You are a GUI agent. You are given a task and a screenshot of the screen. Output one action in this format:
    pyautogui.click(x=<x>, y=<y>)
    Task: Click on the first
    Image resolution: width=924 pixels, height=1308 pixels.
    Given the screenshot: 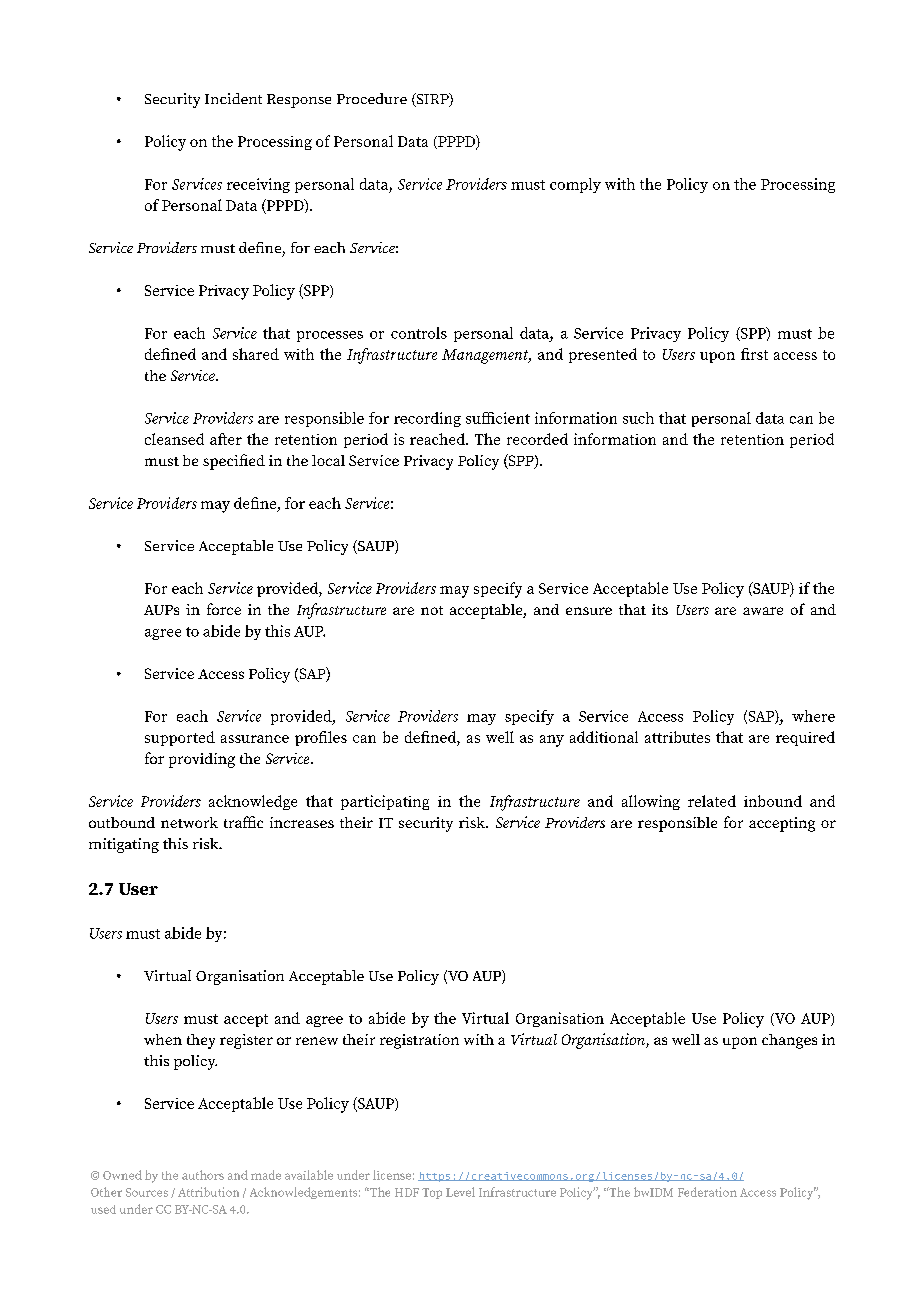 What is the action you would take?
    pyautogui.click(x=754, y=354)
